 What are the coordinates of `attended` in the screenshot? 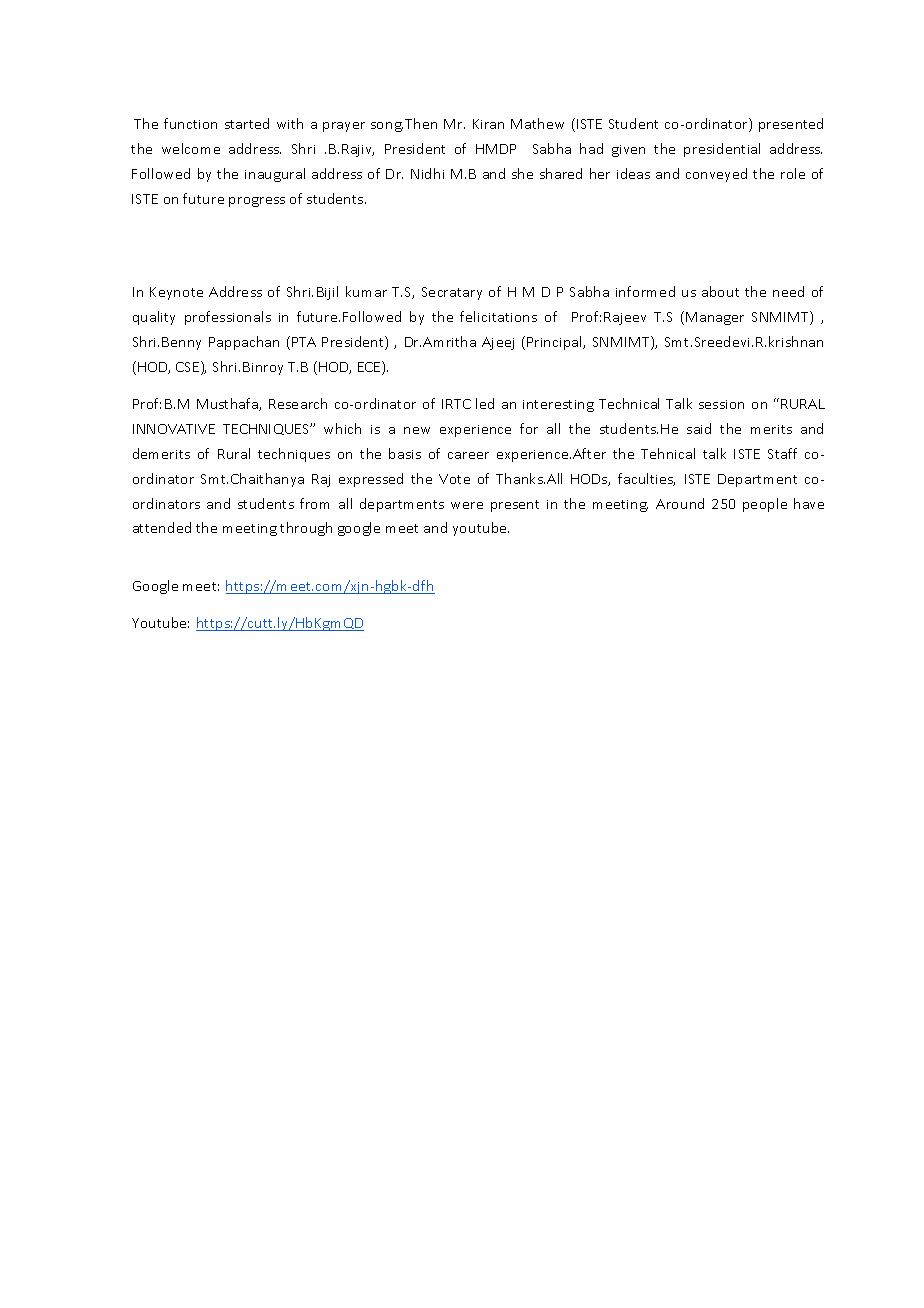 It's located at (162, 527).
